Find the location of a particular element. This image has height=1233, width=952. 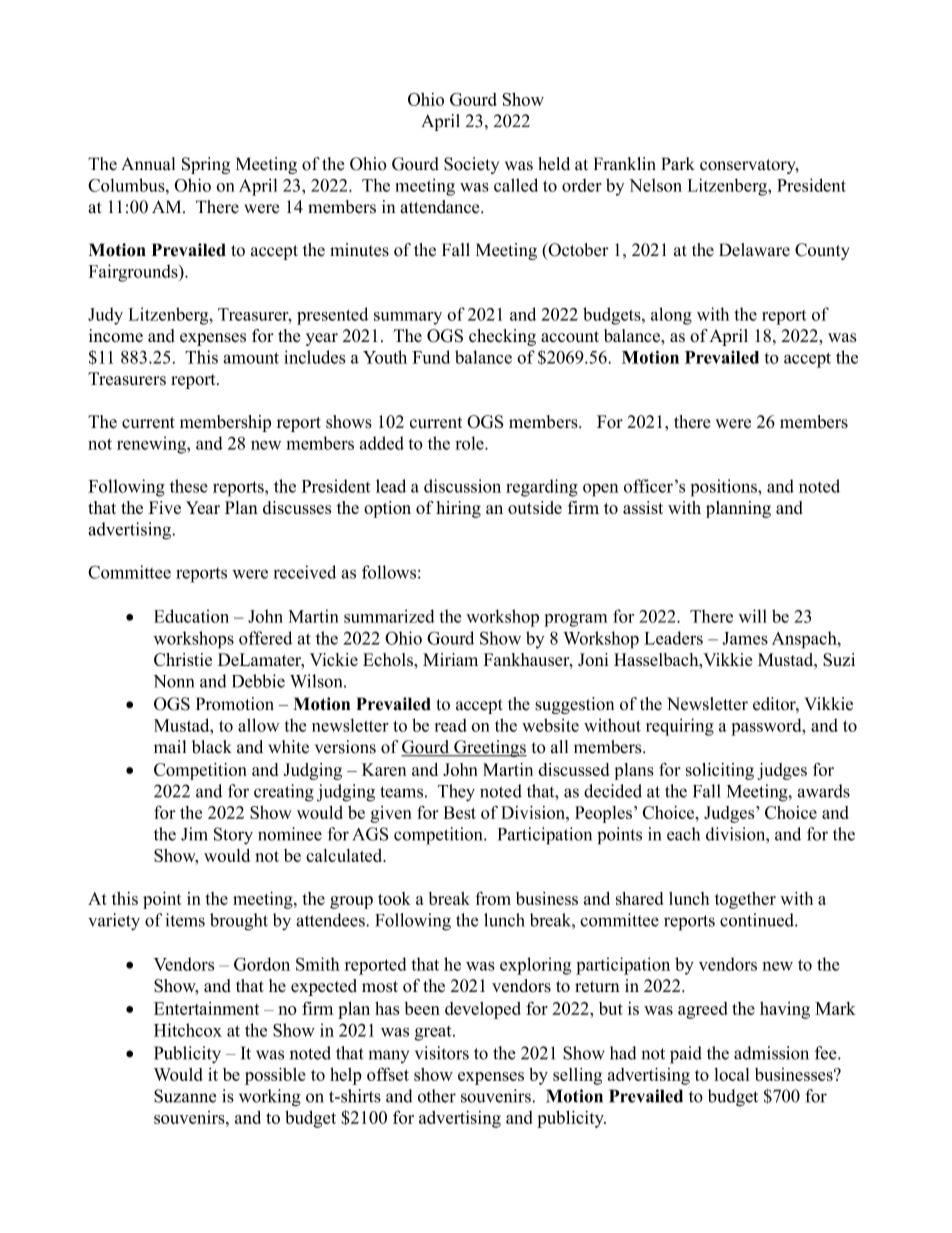

local is located at coordinates (732, 1074).
